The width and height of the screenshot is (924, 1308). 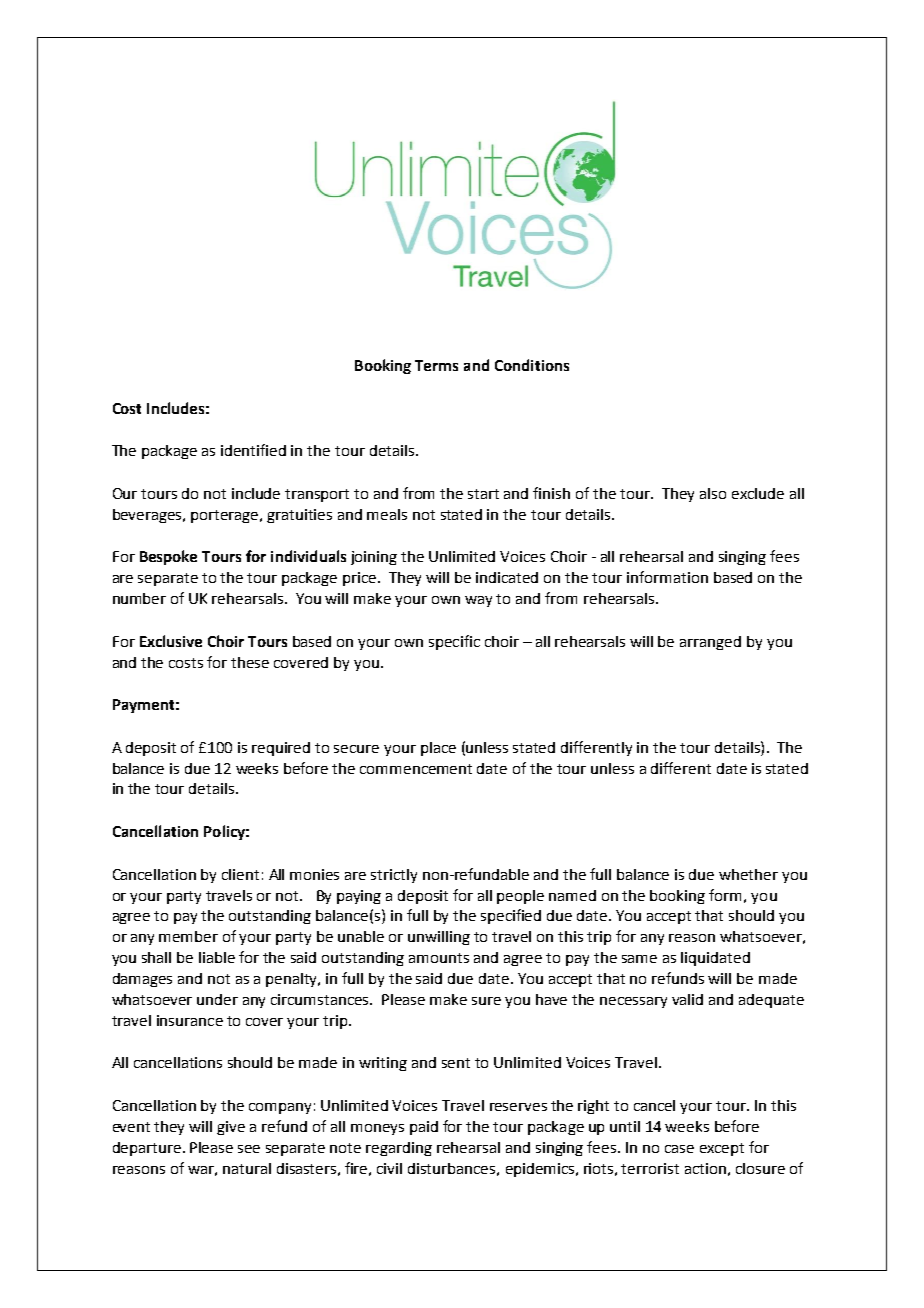 What do you see at coordinates (748, 874) in the screenshot?
I see `whether` at bounding box center [748, 874].
